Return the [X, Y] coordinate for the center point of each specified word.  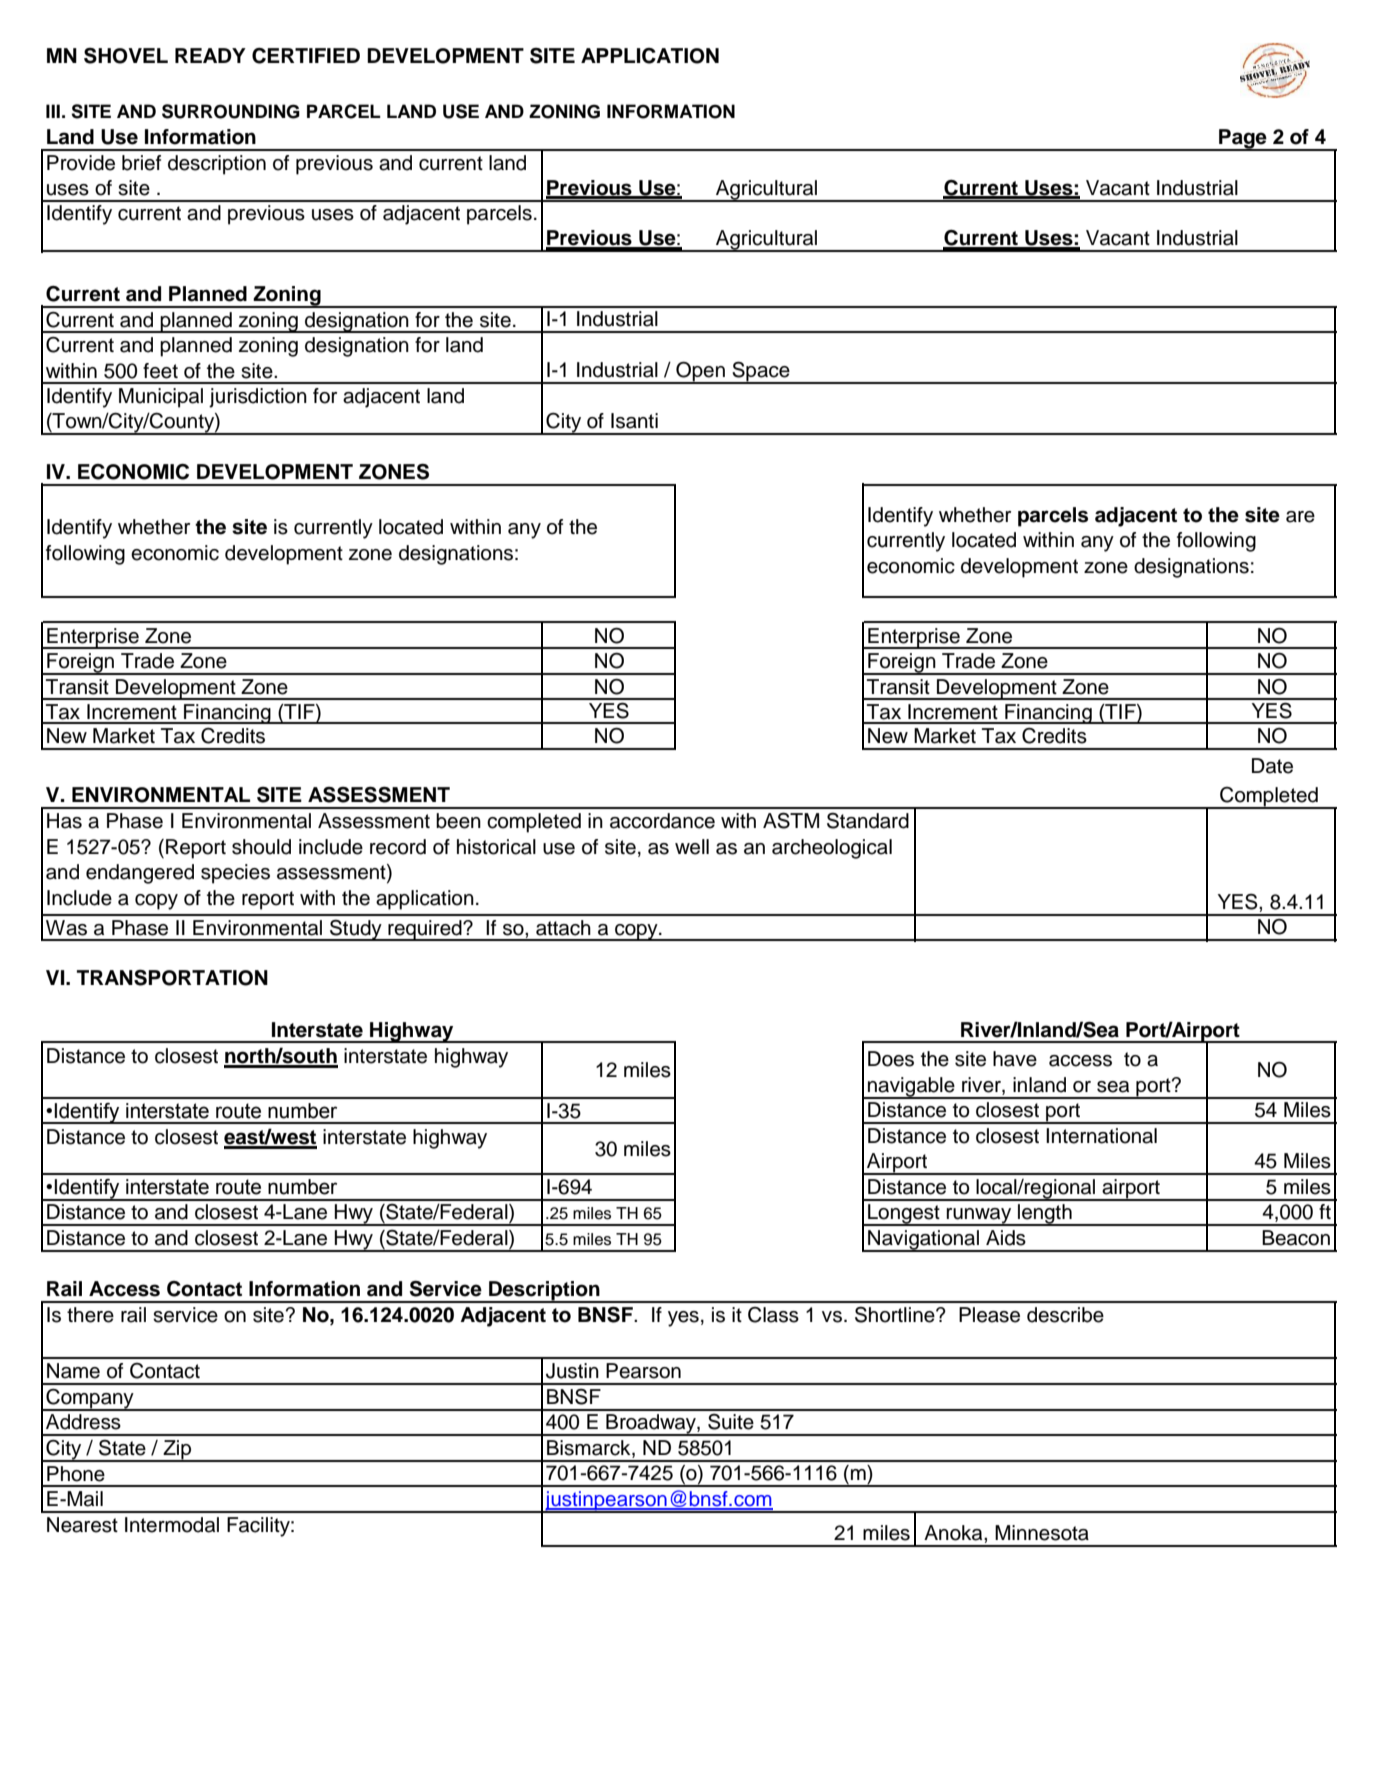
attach [563, 928]
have [1015, 1059]
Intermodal [172, 1525]
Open [700, 372]
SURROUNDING [231, 111]
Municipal [161, 398]
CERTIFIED [306, 56]
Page [1243, 140]
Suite [731, 1421]
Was [66, 928]
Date [1272, 766]
